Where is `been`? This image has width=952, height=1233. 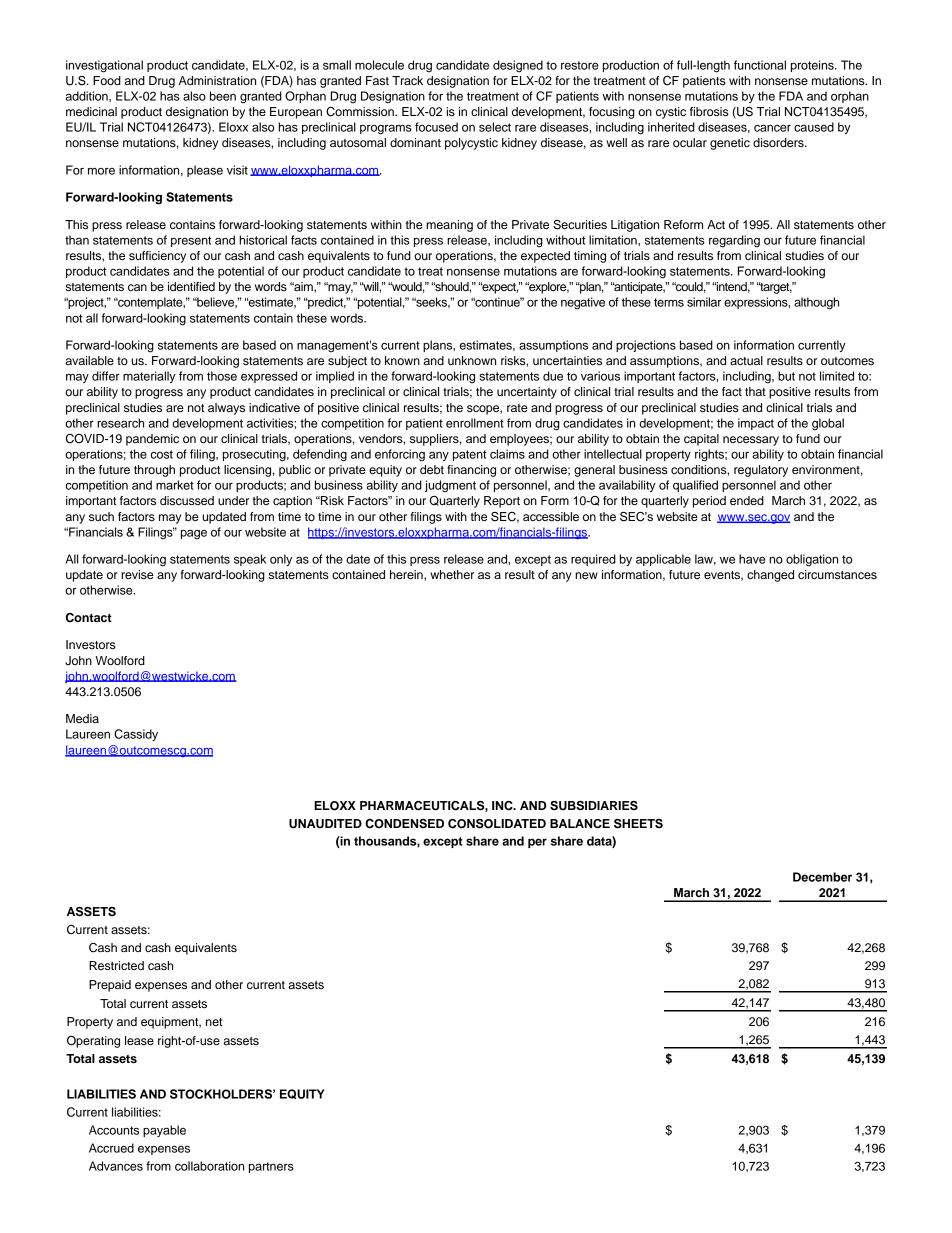 been is located at coordinates (223, 96).
